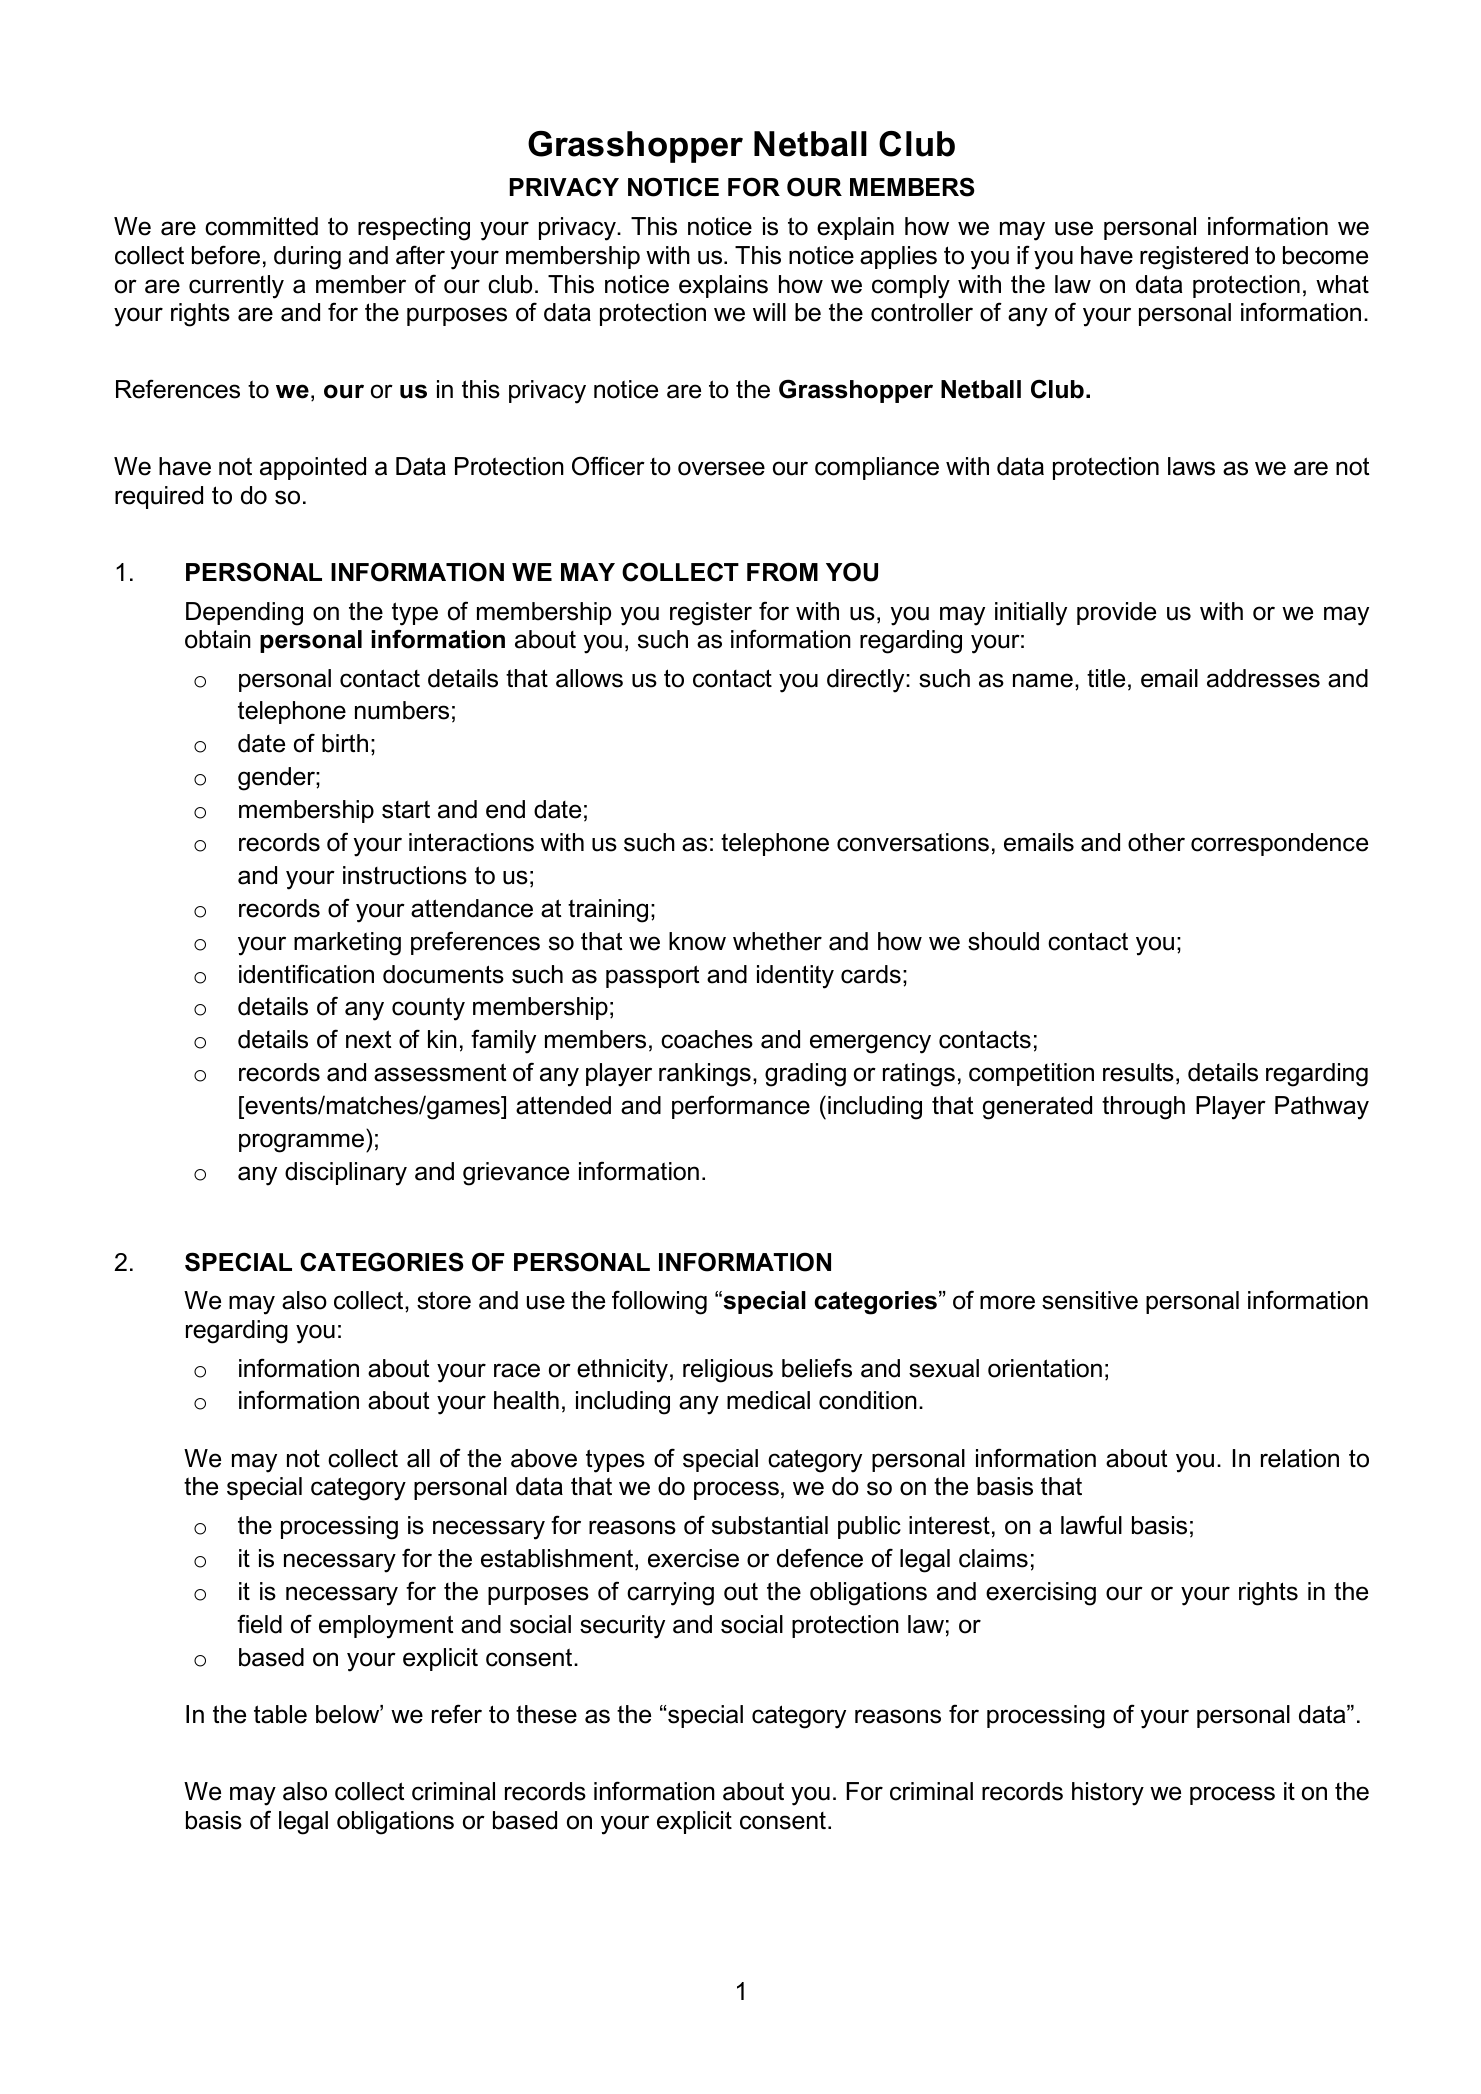 The image size is (1481, 2094). I want to click on coaches, so click(707, 1039).
